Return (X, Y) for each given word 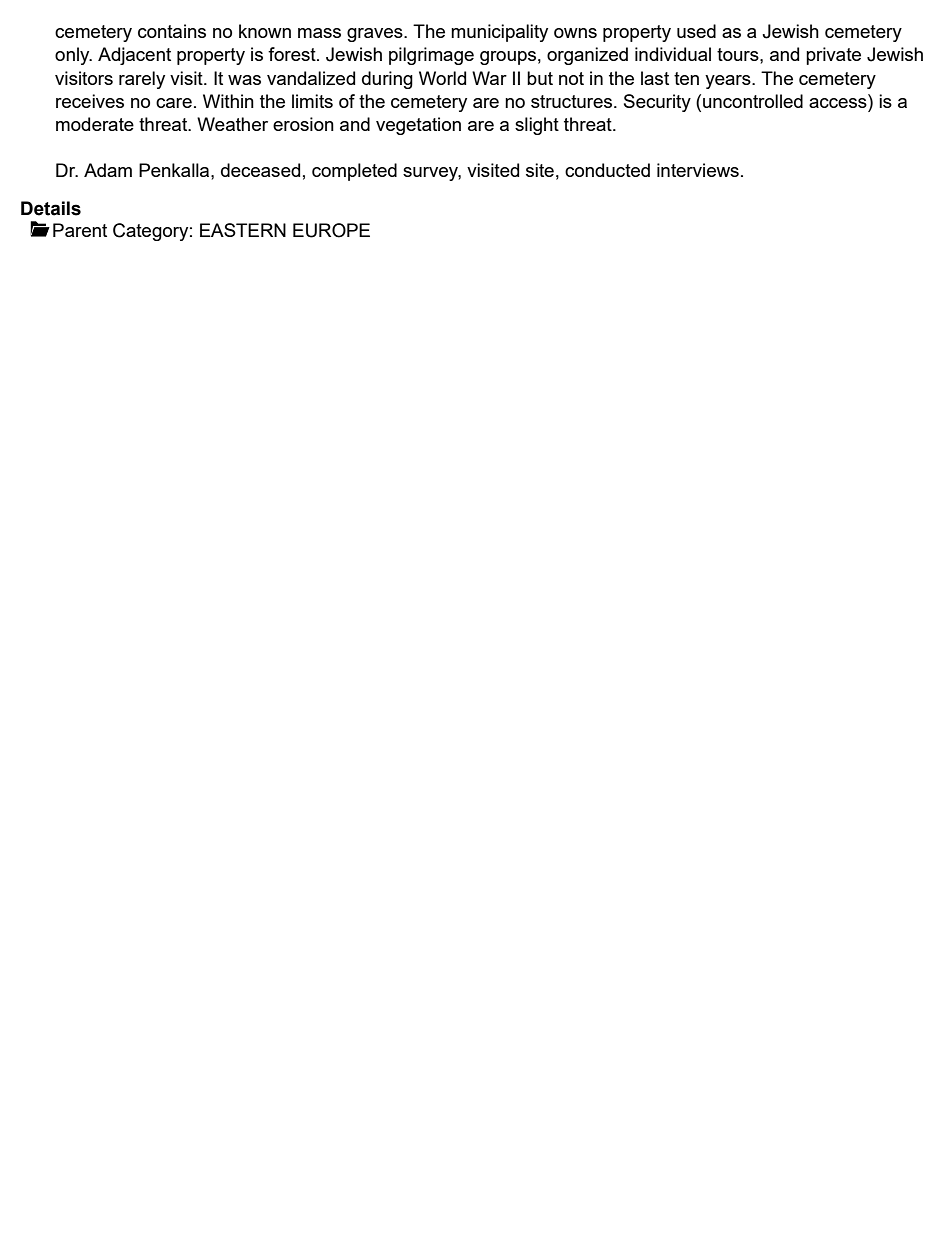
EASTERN (243, 230)
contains (172, 31)
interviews (698, 170)
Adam (108, 170)
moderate (95, 124)
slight (537, 126)
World (442, 78)
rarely (142, 80)
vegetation (418, 126)
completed (354, 172)
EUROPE (331, 230)
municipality (499, 33)
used (696, 31)
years (729, 82)
